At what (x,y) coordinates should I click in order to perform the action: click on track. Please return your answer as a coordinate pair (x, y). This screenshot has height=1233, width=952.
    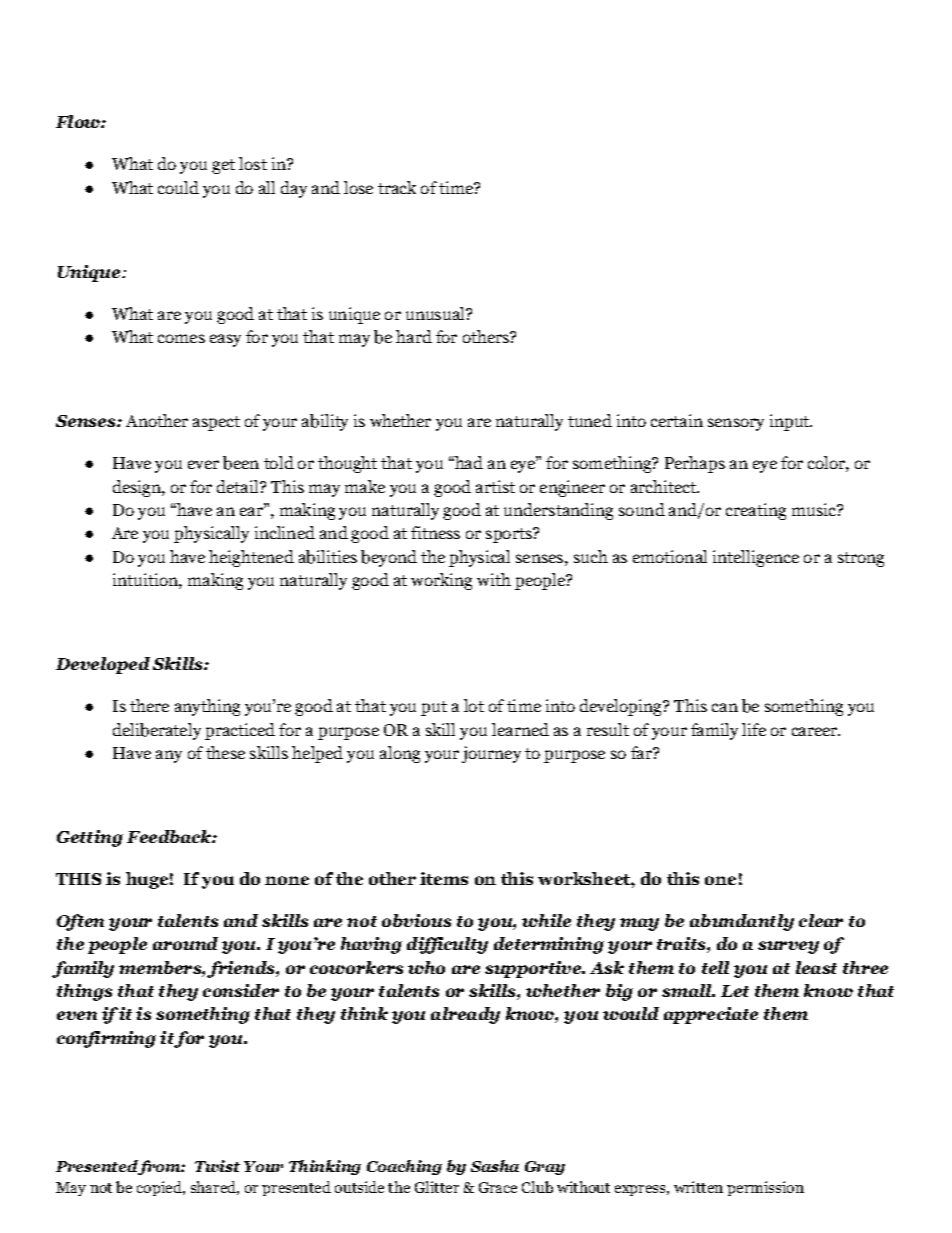
    Looking at the image, I should click on (397, 187).
